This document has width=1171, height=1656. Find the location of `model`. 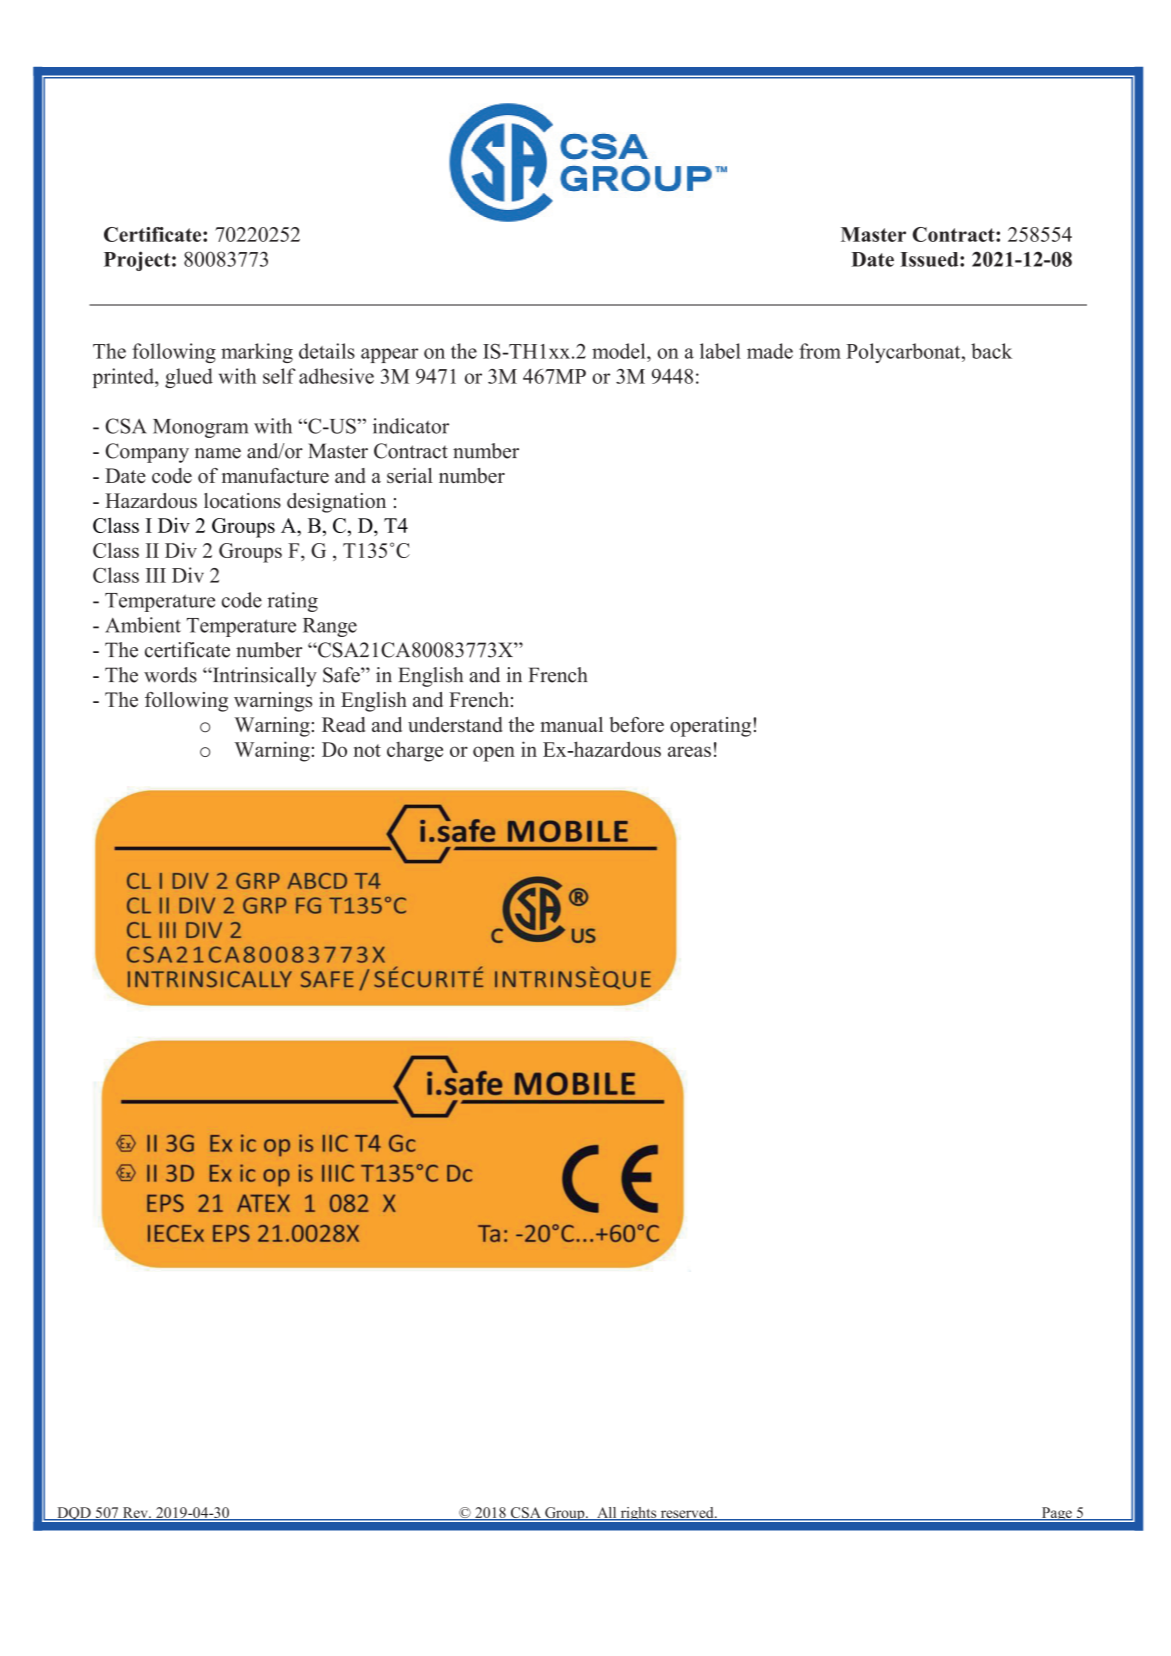

model is located at coordinates (620, 351).
